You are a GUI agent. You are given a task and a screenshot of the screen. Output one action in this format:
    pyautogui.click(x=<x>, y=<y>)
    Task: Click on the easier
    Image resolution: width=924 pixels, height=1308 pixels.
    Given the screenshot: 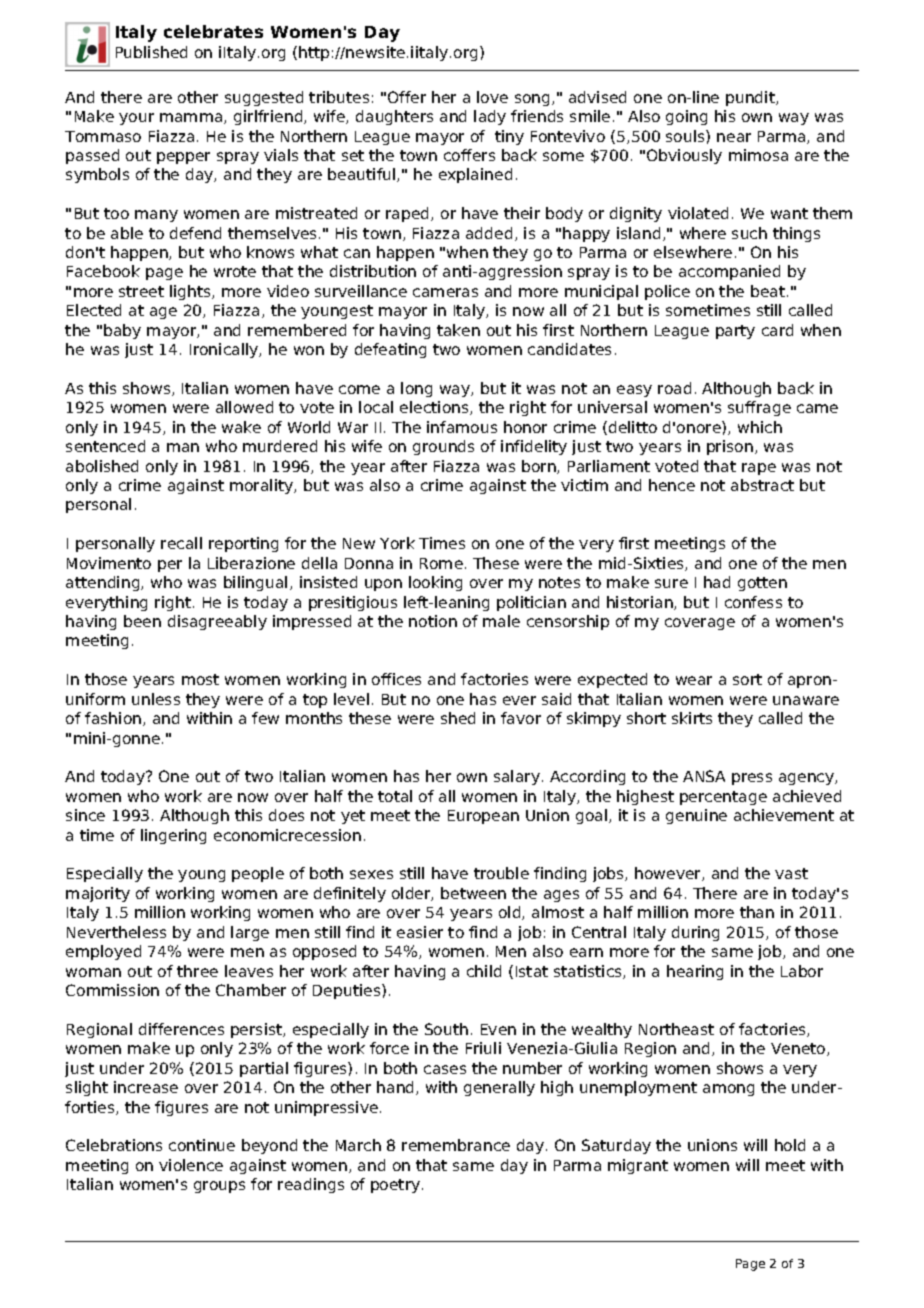 What is the action you would take?
    pyautogui.click(x=420, y=932)
